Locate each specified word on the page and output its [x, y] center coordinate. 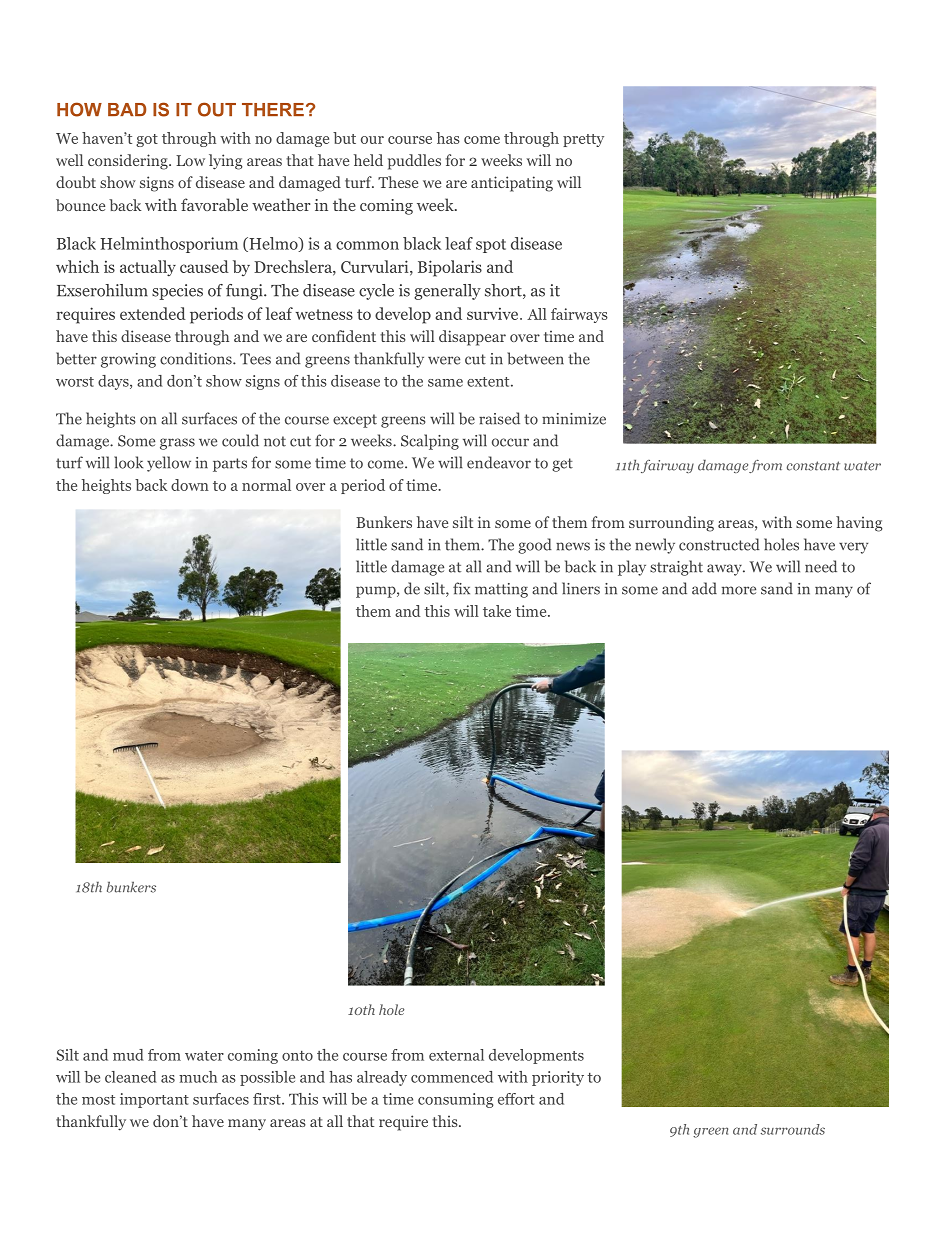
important [154, 1100]
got [147, 140]
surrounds [792, 1129]
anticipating [512, 184]
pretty [583, 140]
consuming [456, 1100]
